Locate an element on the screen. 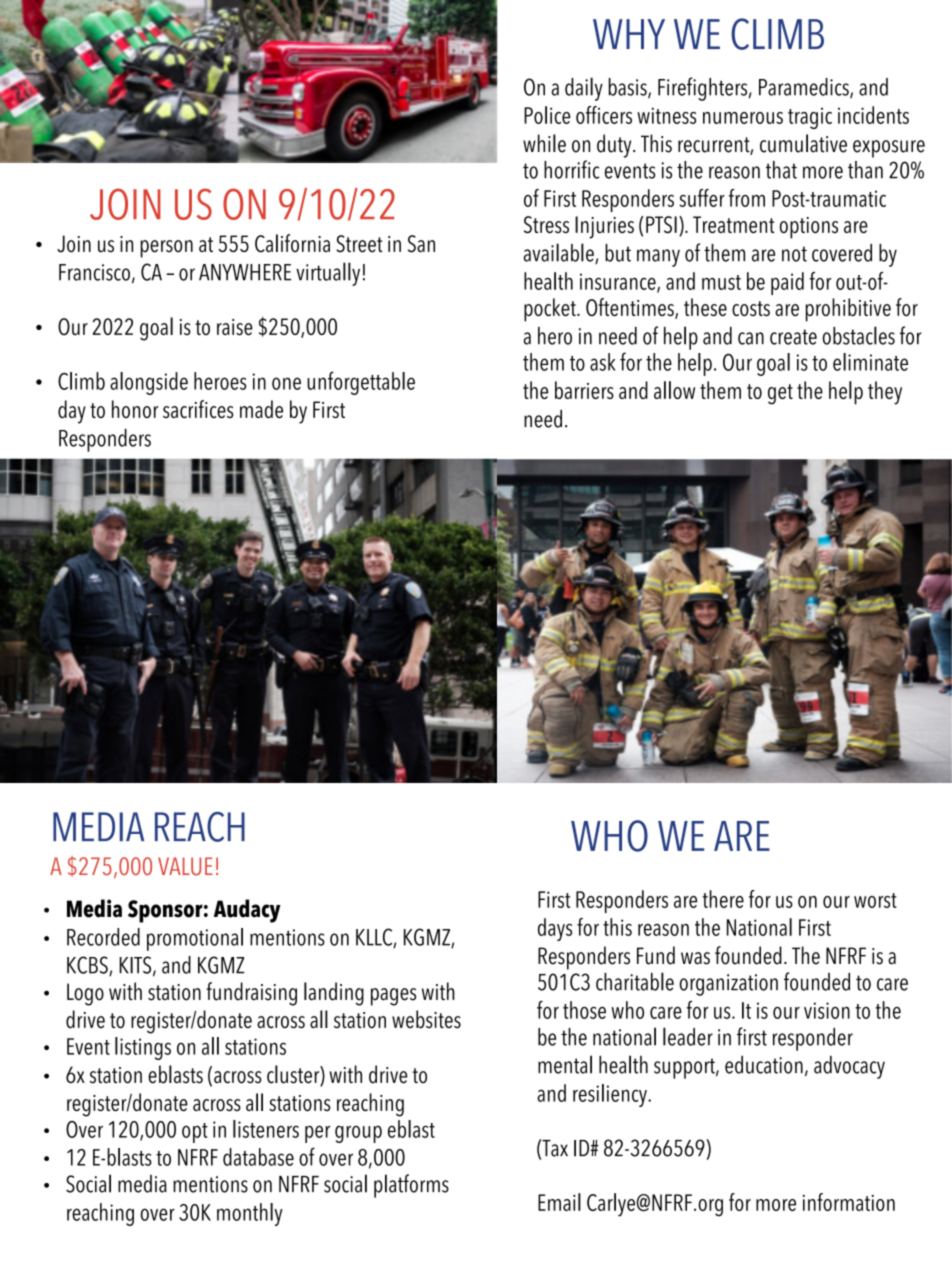  sacrifices is located at coordinates (198, 409).
